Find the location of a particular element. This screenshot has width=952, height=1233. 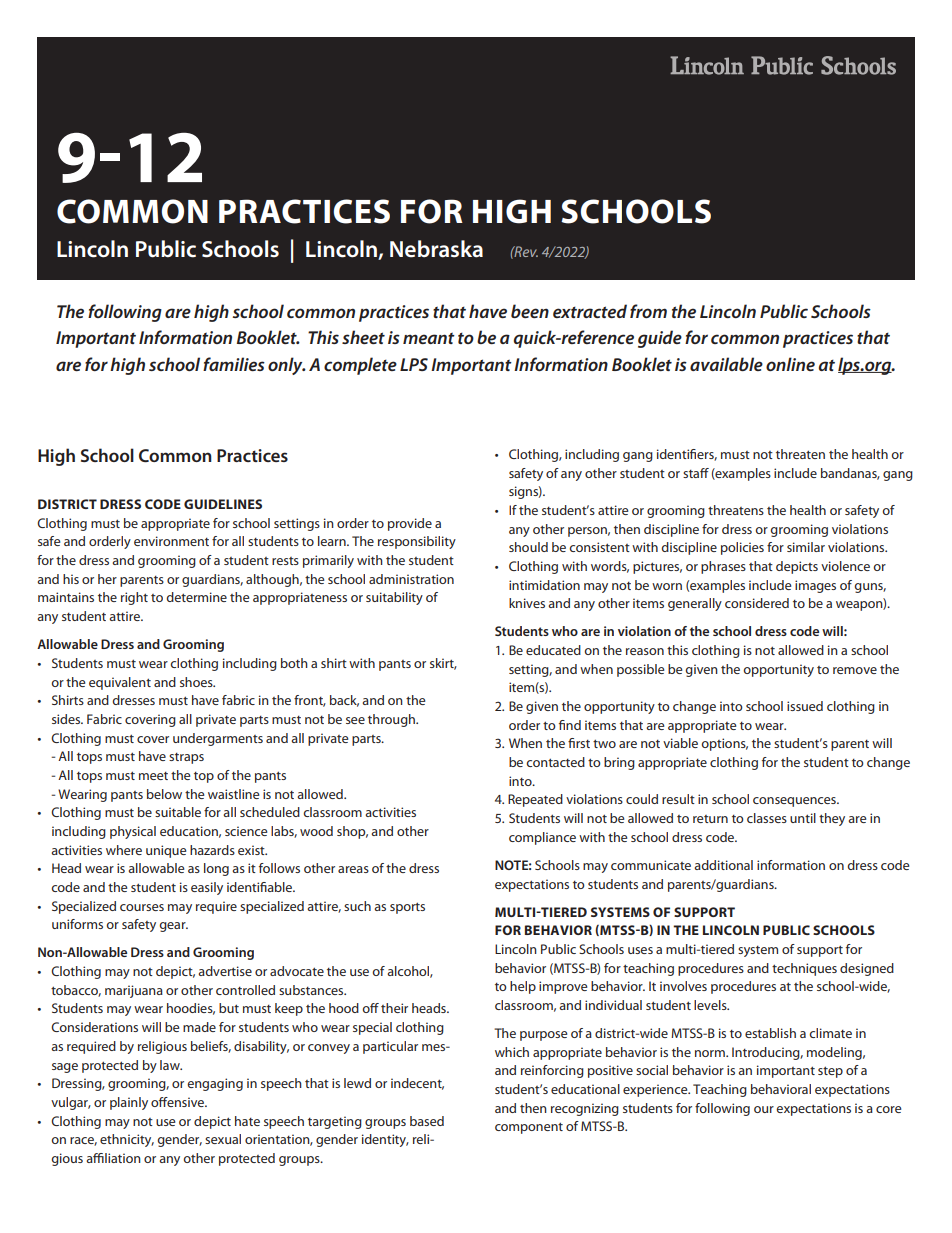

unique is located at coordinates (166, 851).
